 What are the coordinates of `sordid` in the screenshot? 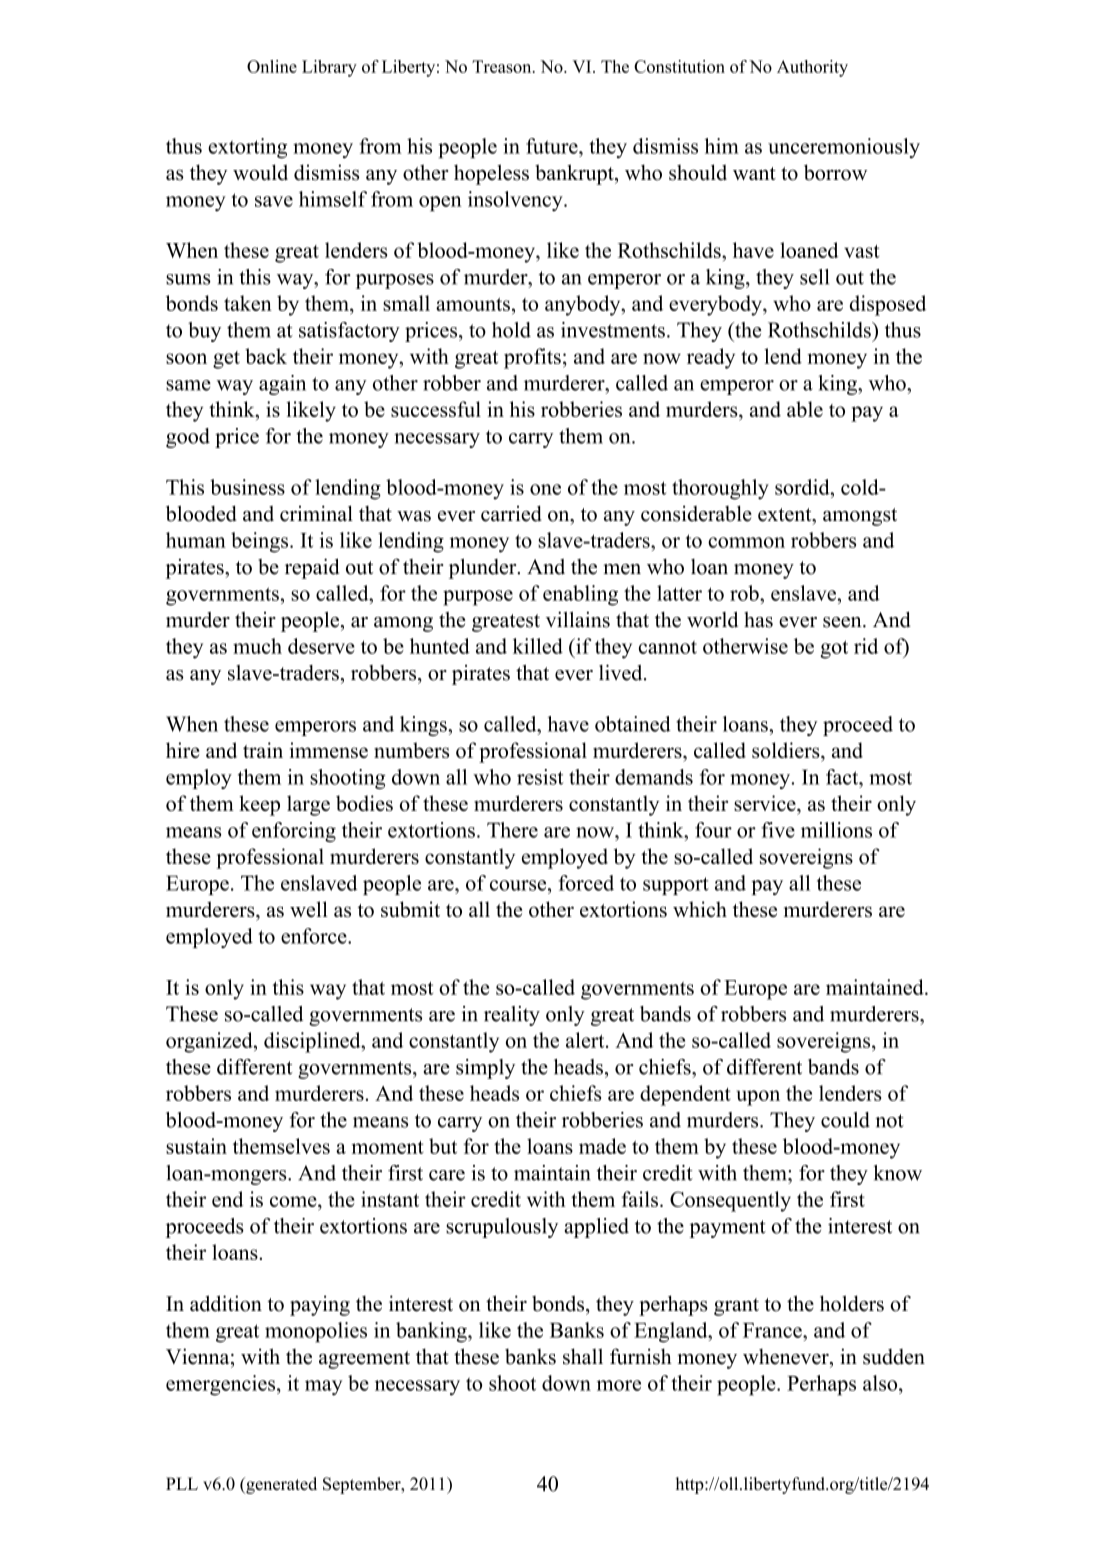 It's located at (803, 487).
